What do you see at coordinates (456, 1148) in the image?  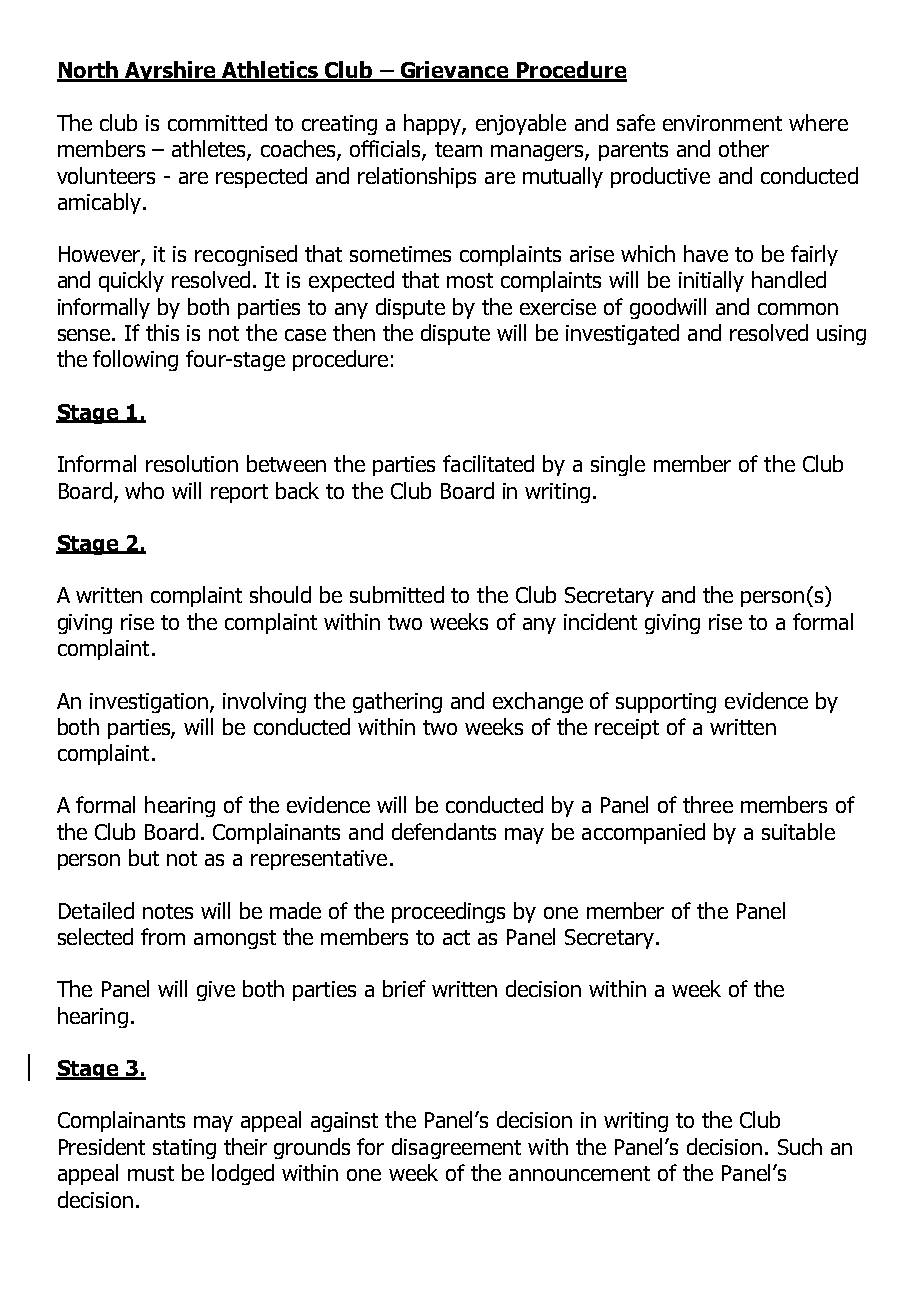 I see `disagreement` at bounding box center [456, 1148].
